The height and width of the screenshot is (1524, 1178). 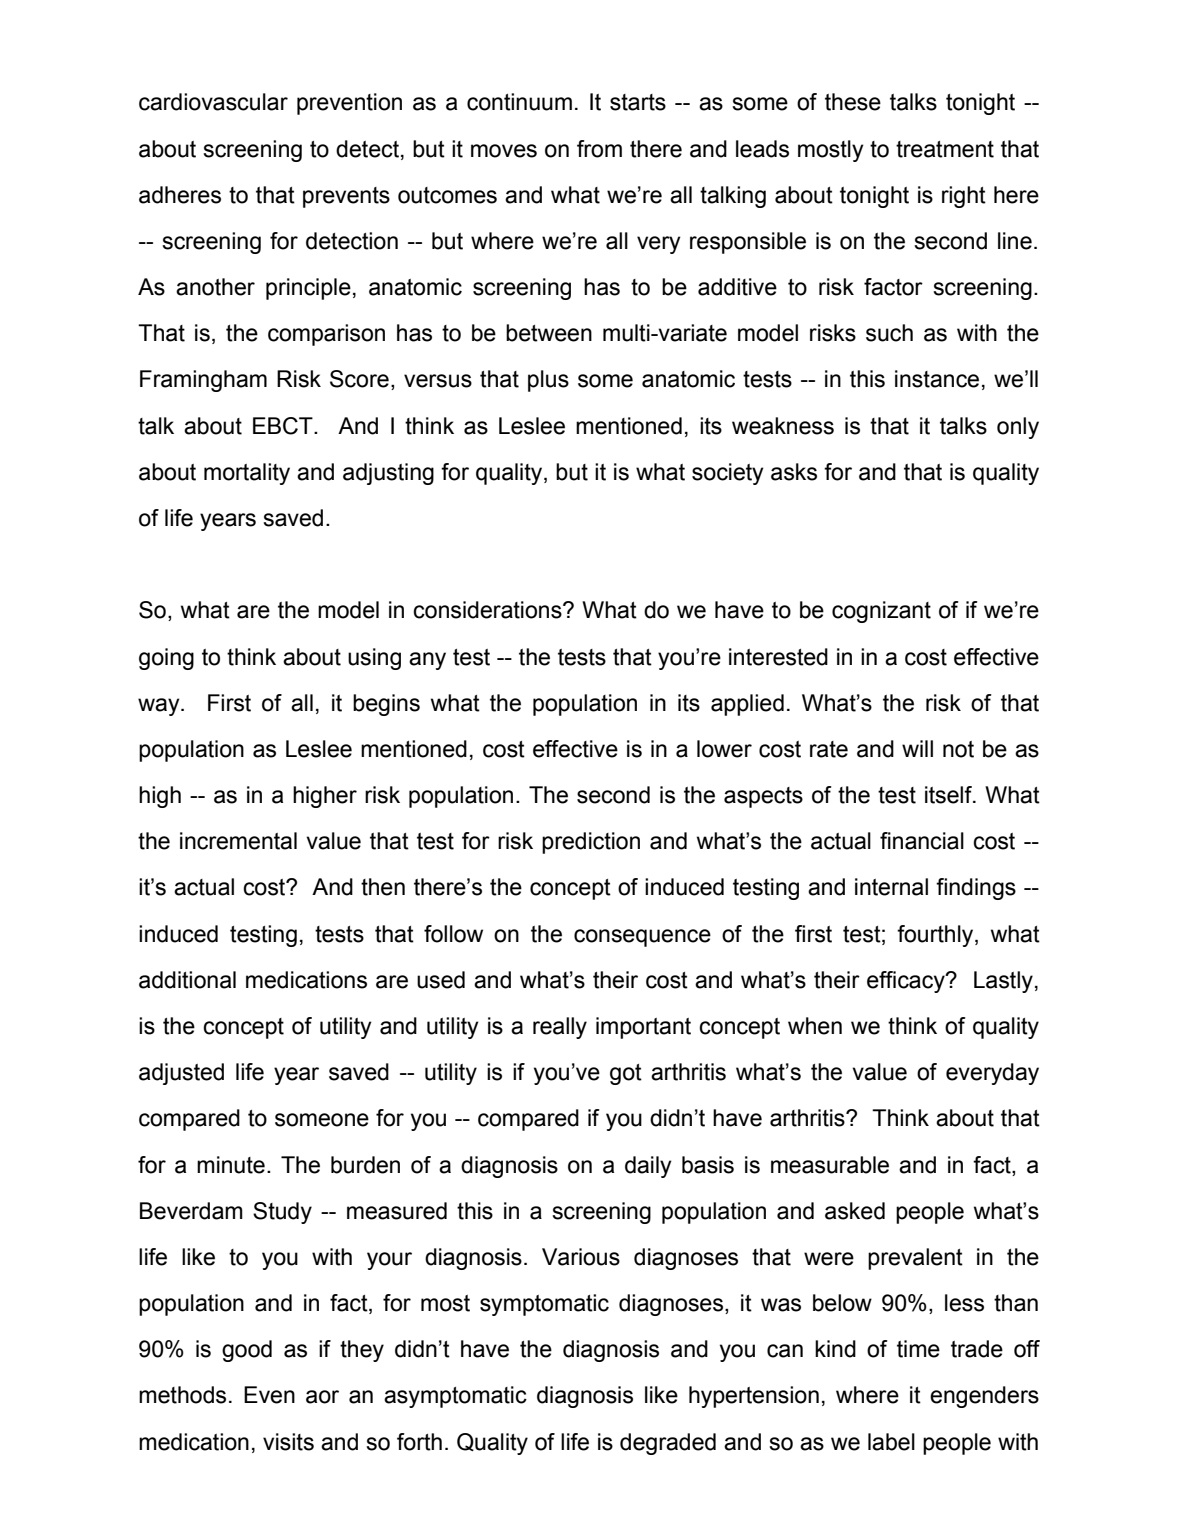 I want to click on label, so click(x=891, y=1442).
